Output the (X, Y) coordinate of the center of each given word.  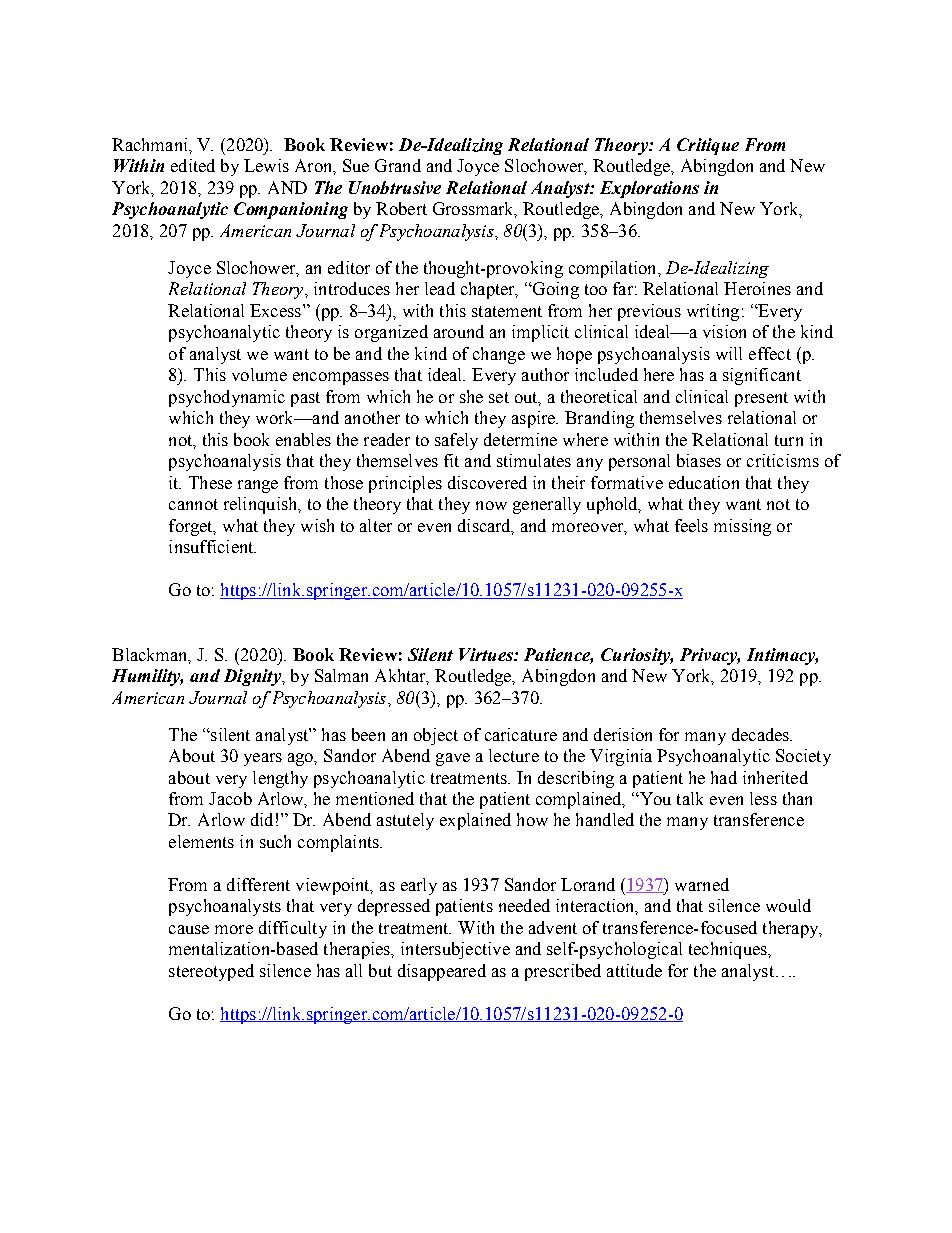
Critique (708, 146)
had (724, 777)
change (499, 355)
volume (259, 374)
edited (193, 165)
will (729, 353)
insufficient (212, 546)
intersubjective (455, 950)
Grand (398, 165)
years (263, 759)
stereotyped (211, 972)
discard (486, 526)
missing (742, 527)
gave (453, 759)
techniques (729, 950)
